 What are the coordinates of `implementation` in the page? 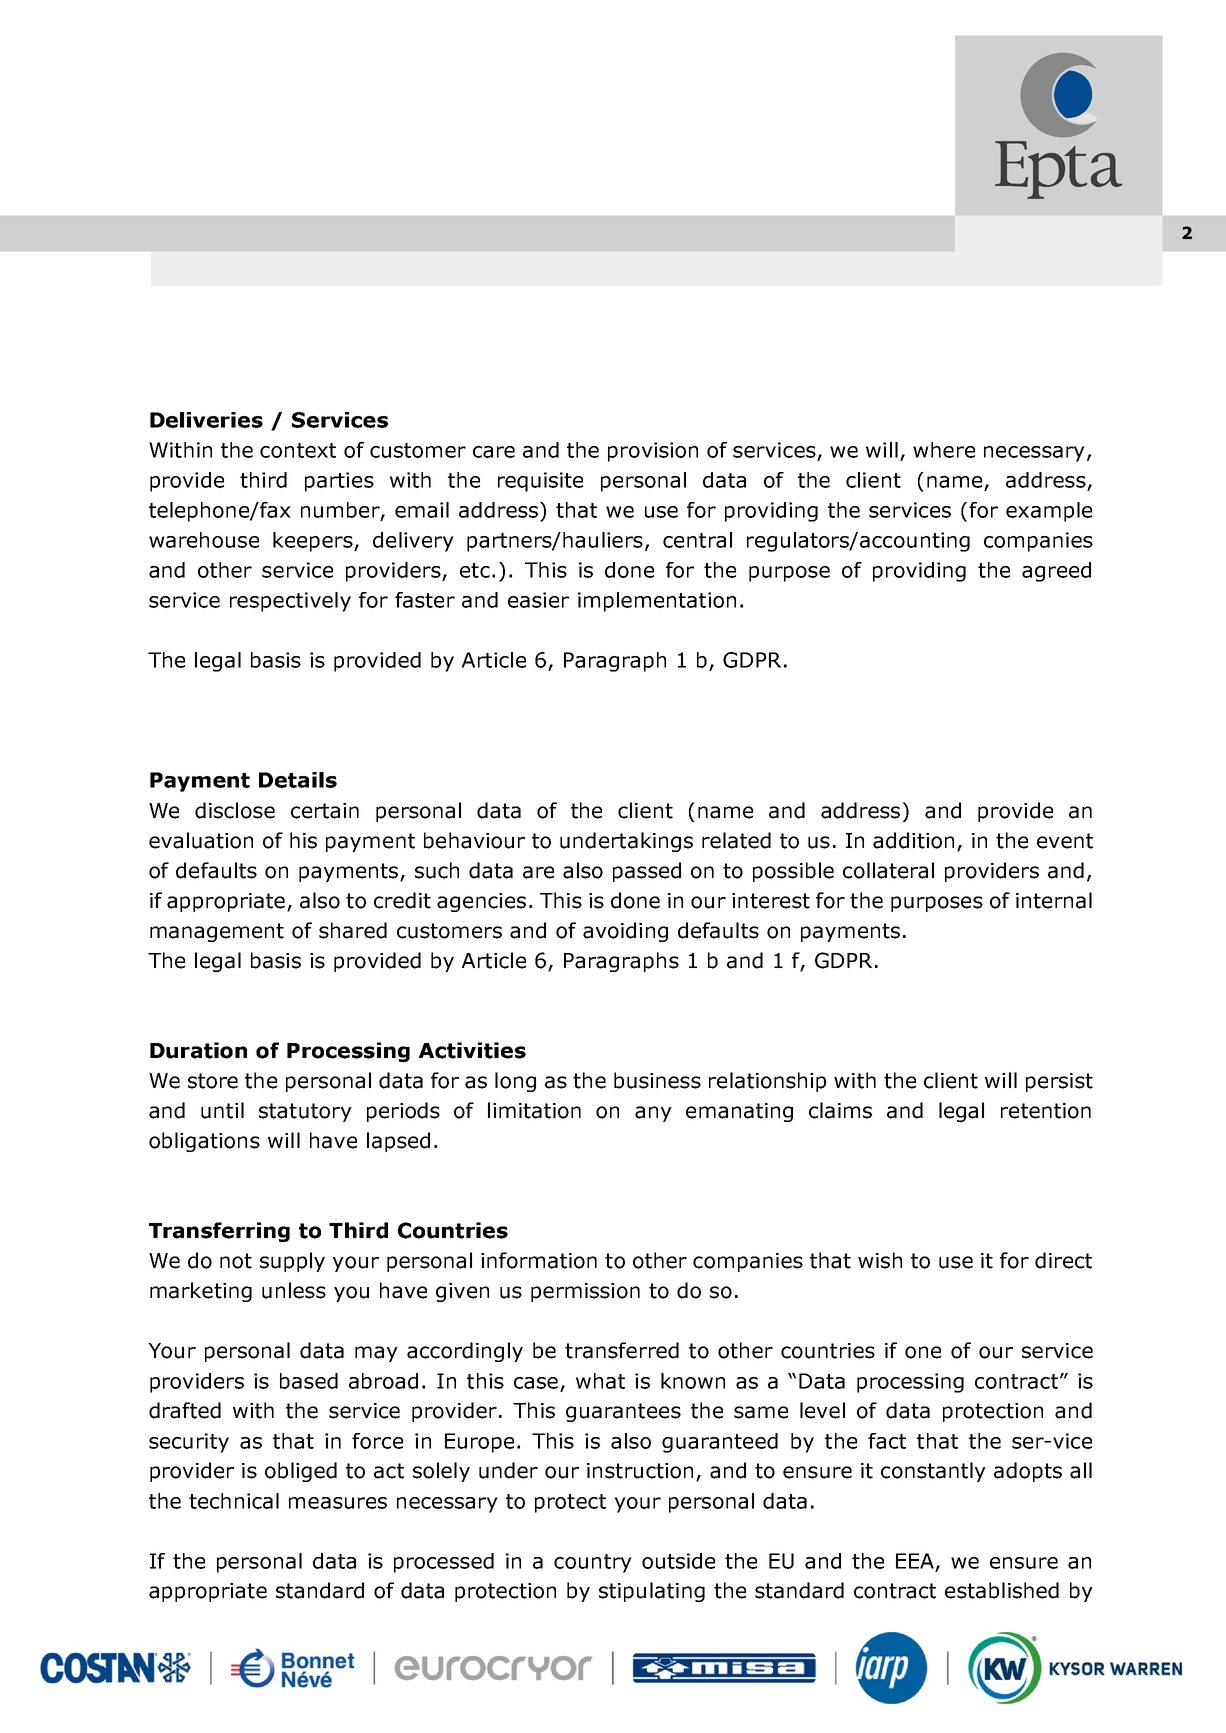 It's located at (657, 602).
